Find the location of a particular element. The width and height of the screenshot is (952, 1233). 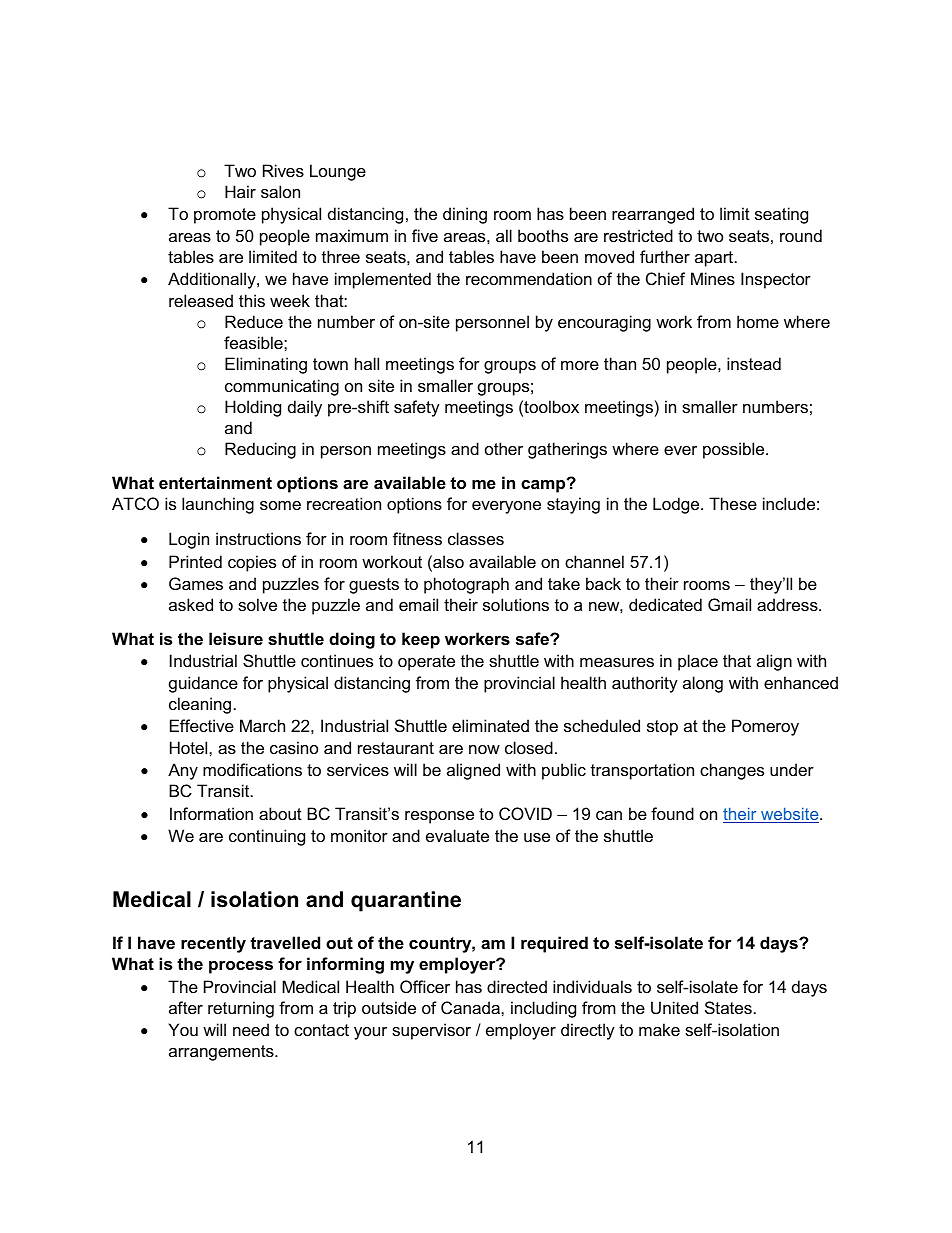

Gmail is located at coordinates (729, 604).
